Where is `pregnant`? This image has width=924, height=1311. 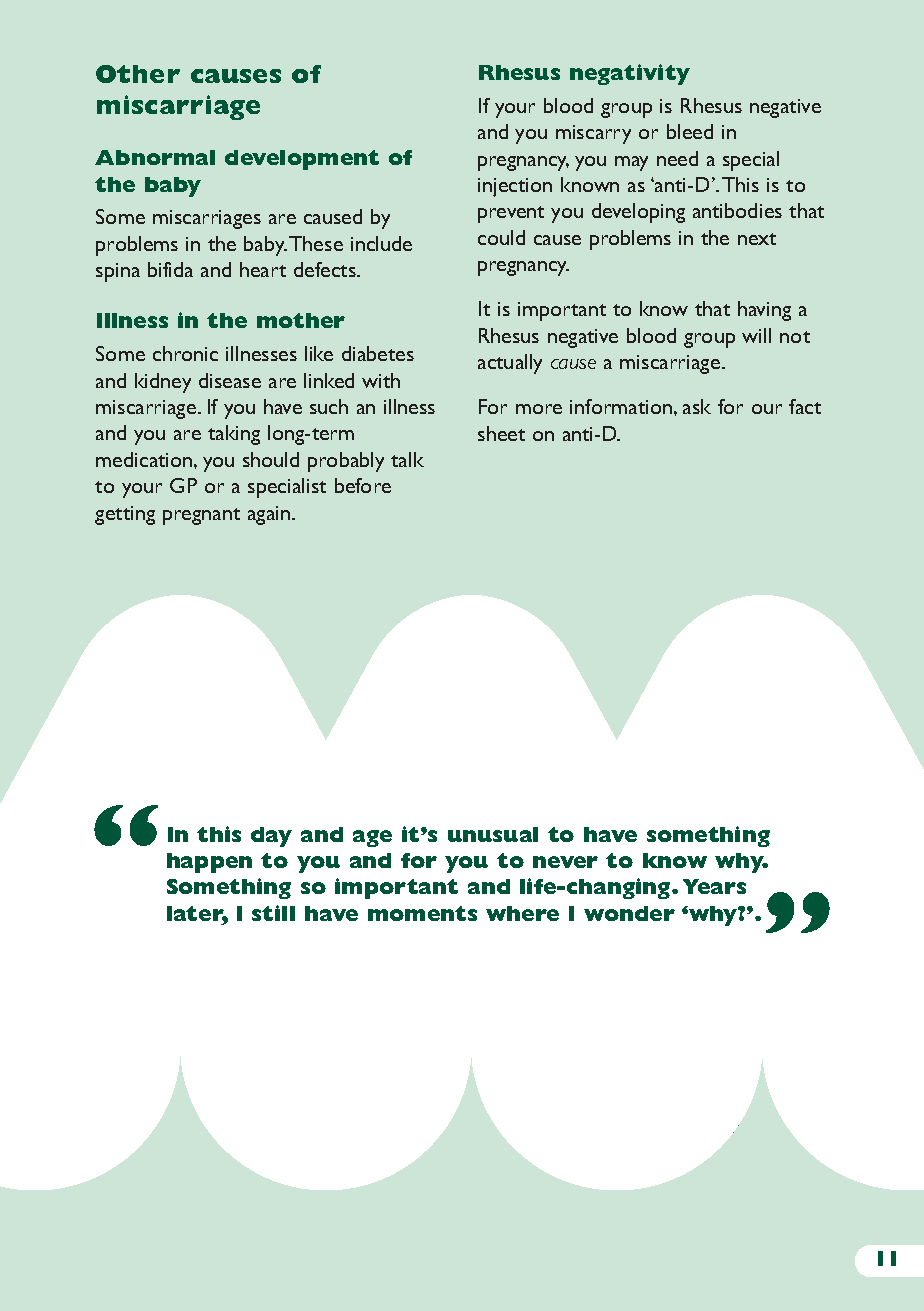 pregnant is located at coordinates (201, 516).
